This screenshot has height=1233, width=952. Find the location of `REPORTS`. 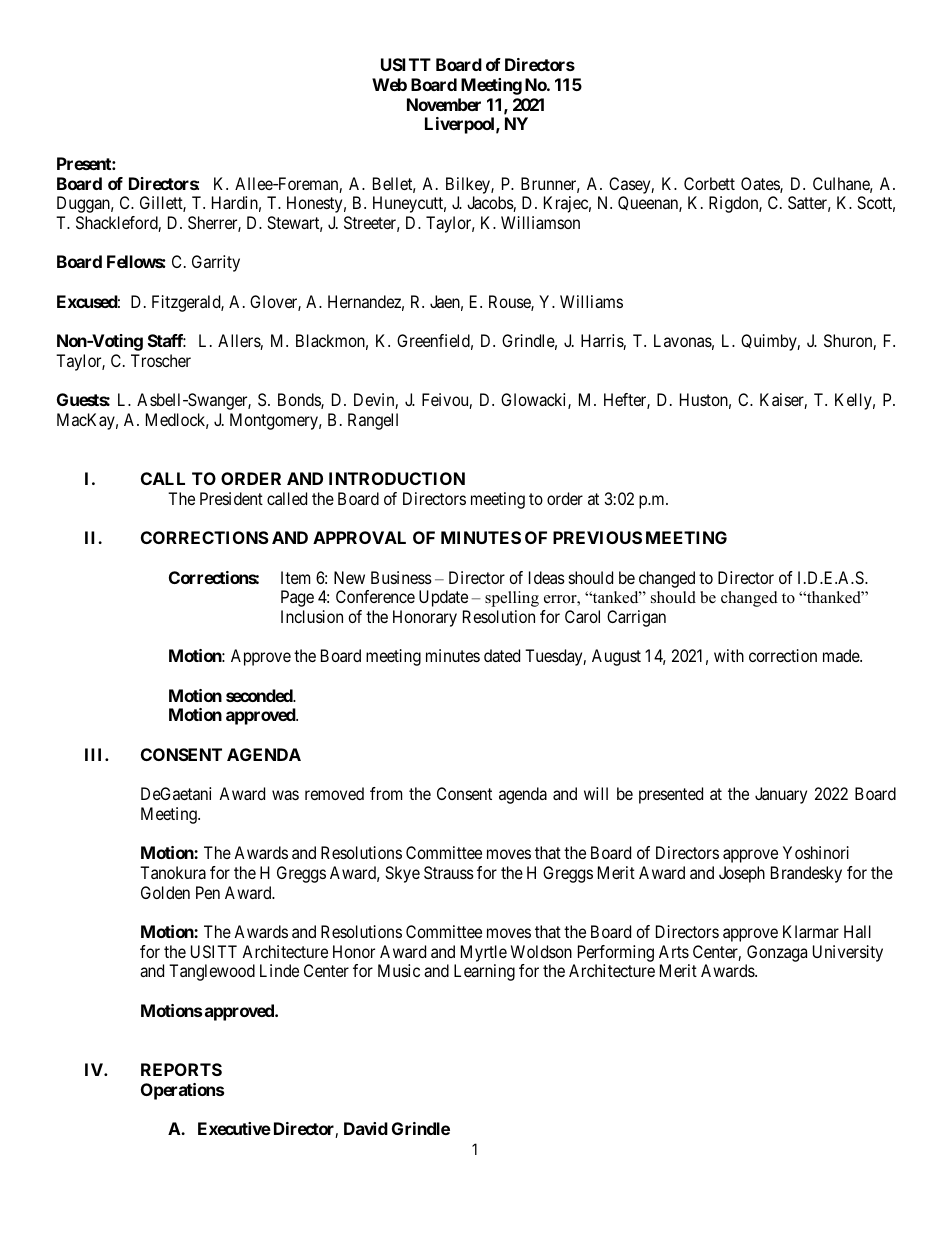

REPORTS is located at coordinates (181, 1069).
